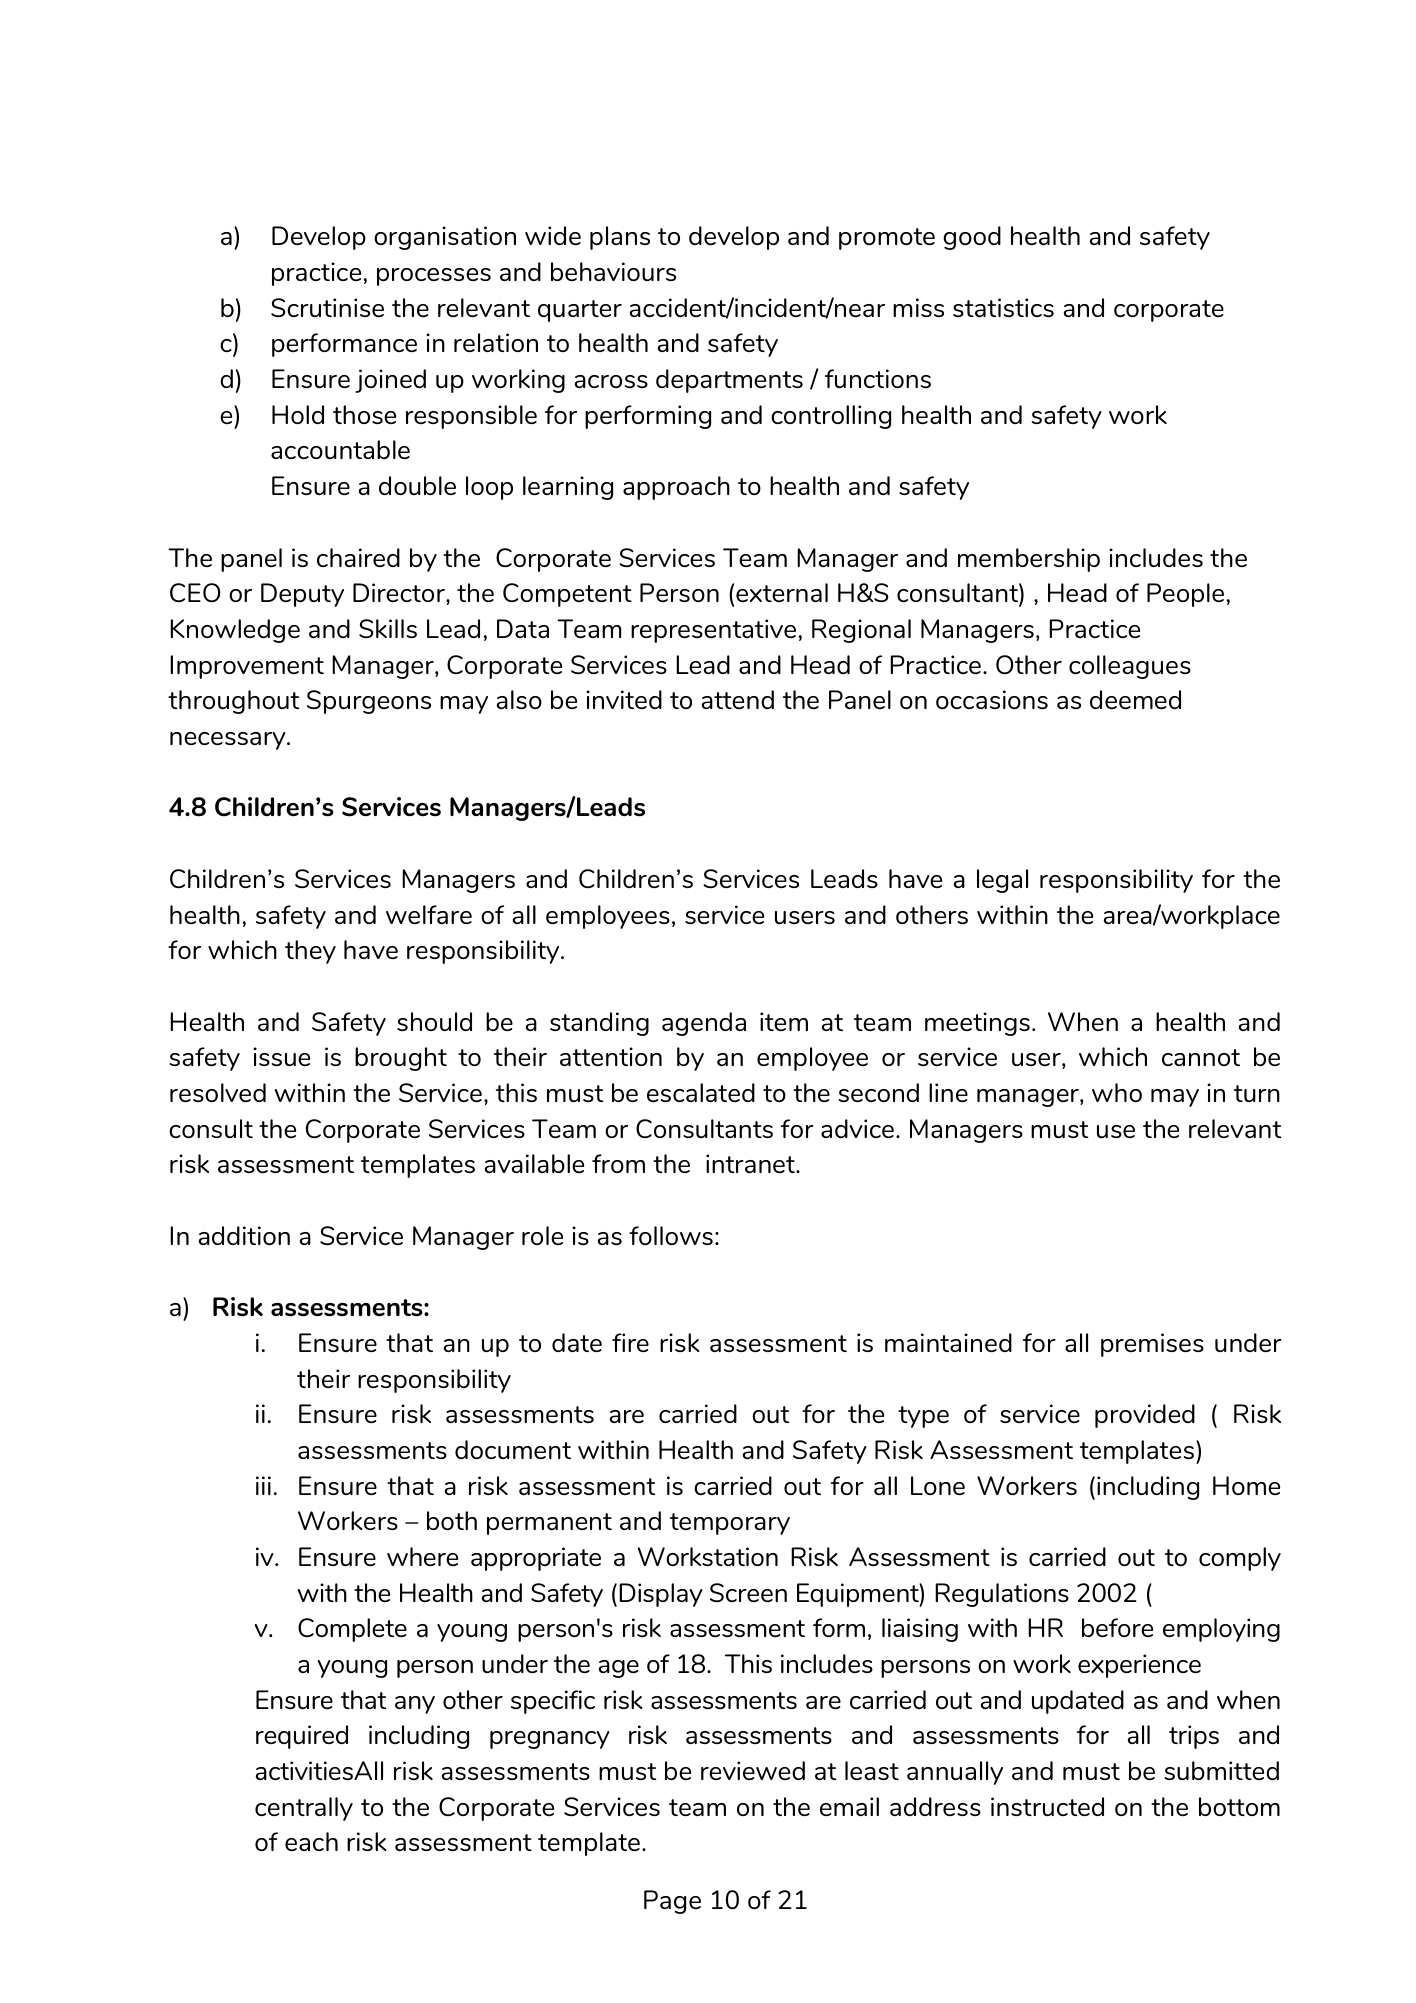  What do you see at coordinates (1152, 1345) in the screenshot?
I see `premises` at bounding box center [1152, 1345].
